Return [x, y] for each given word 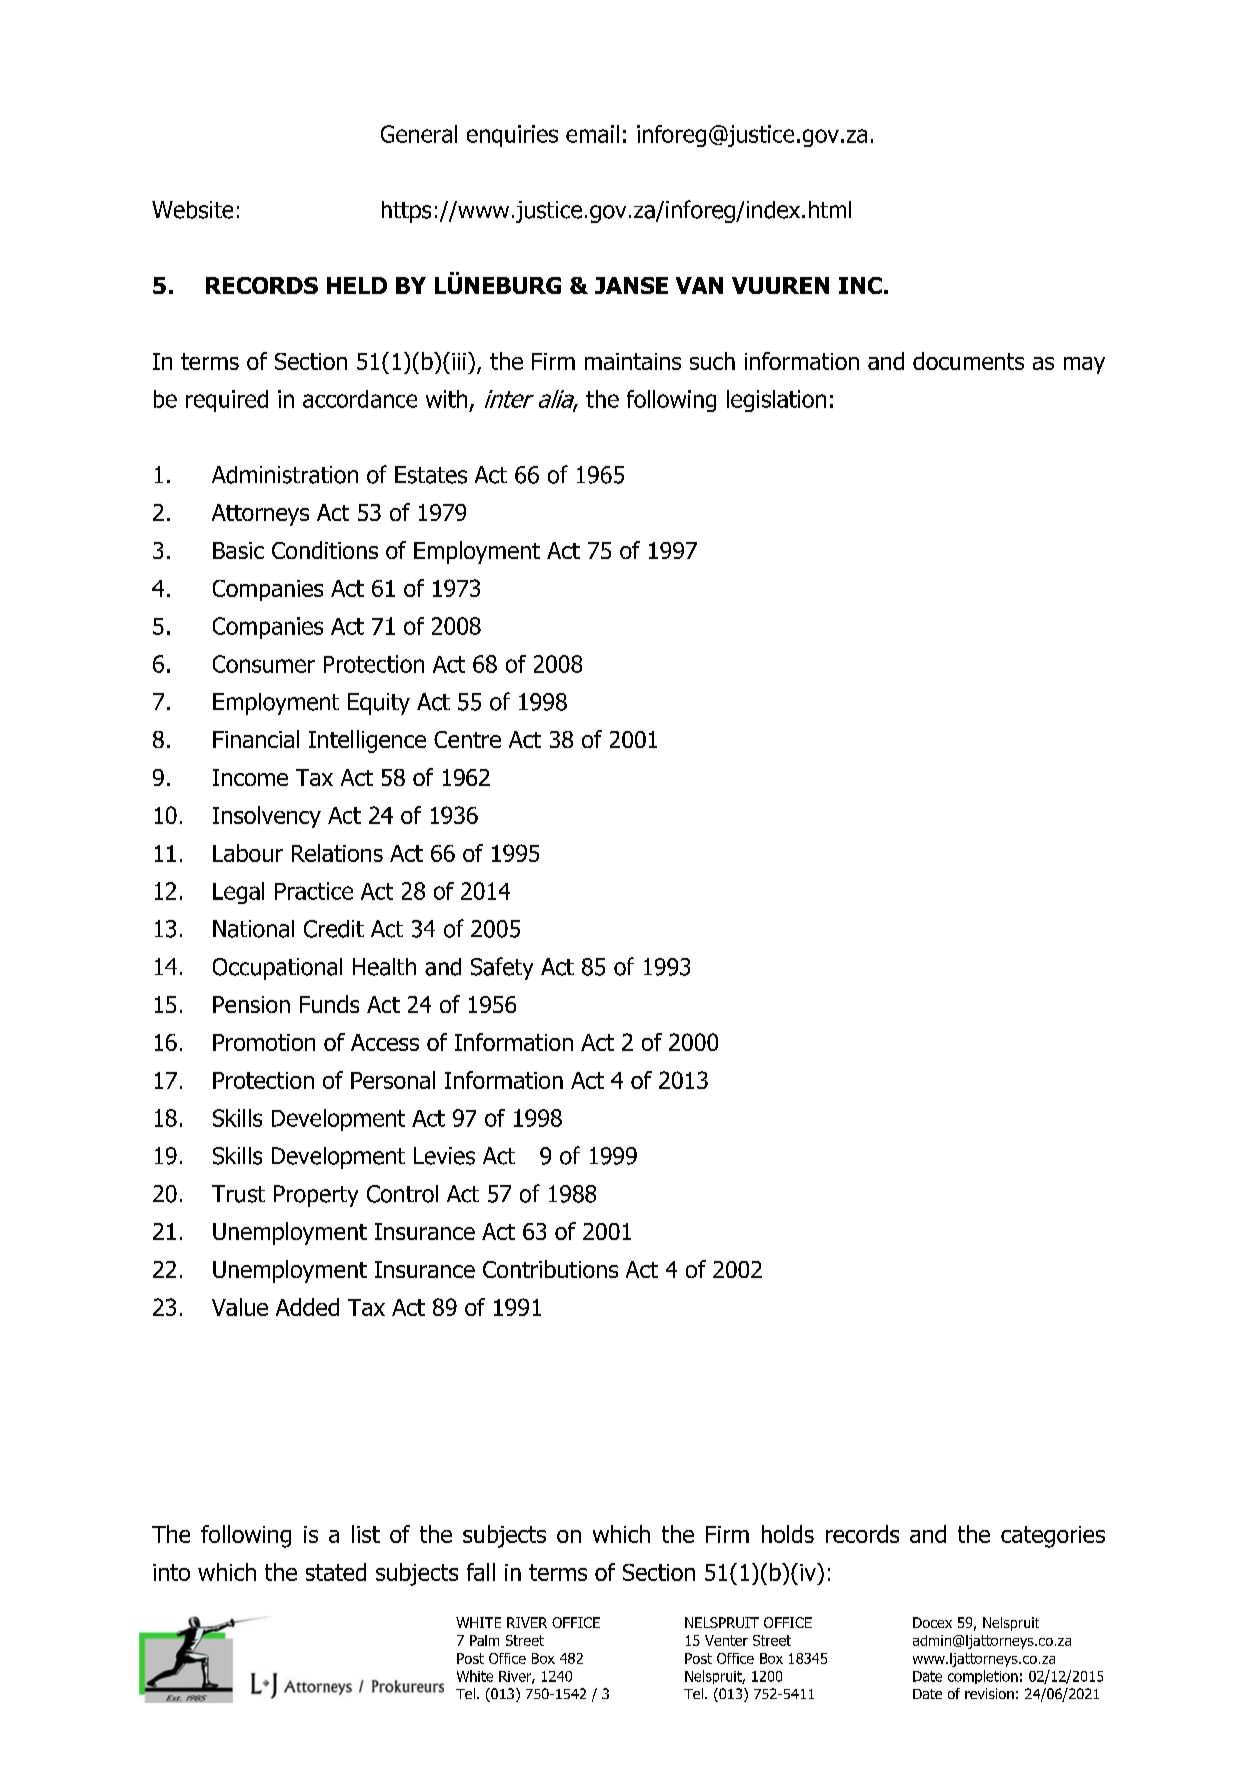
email [592, 134]
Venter [726, 1640]
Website [192, 210]
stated [336, 1572]
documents [968, 361]
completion [983, 1677]
